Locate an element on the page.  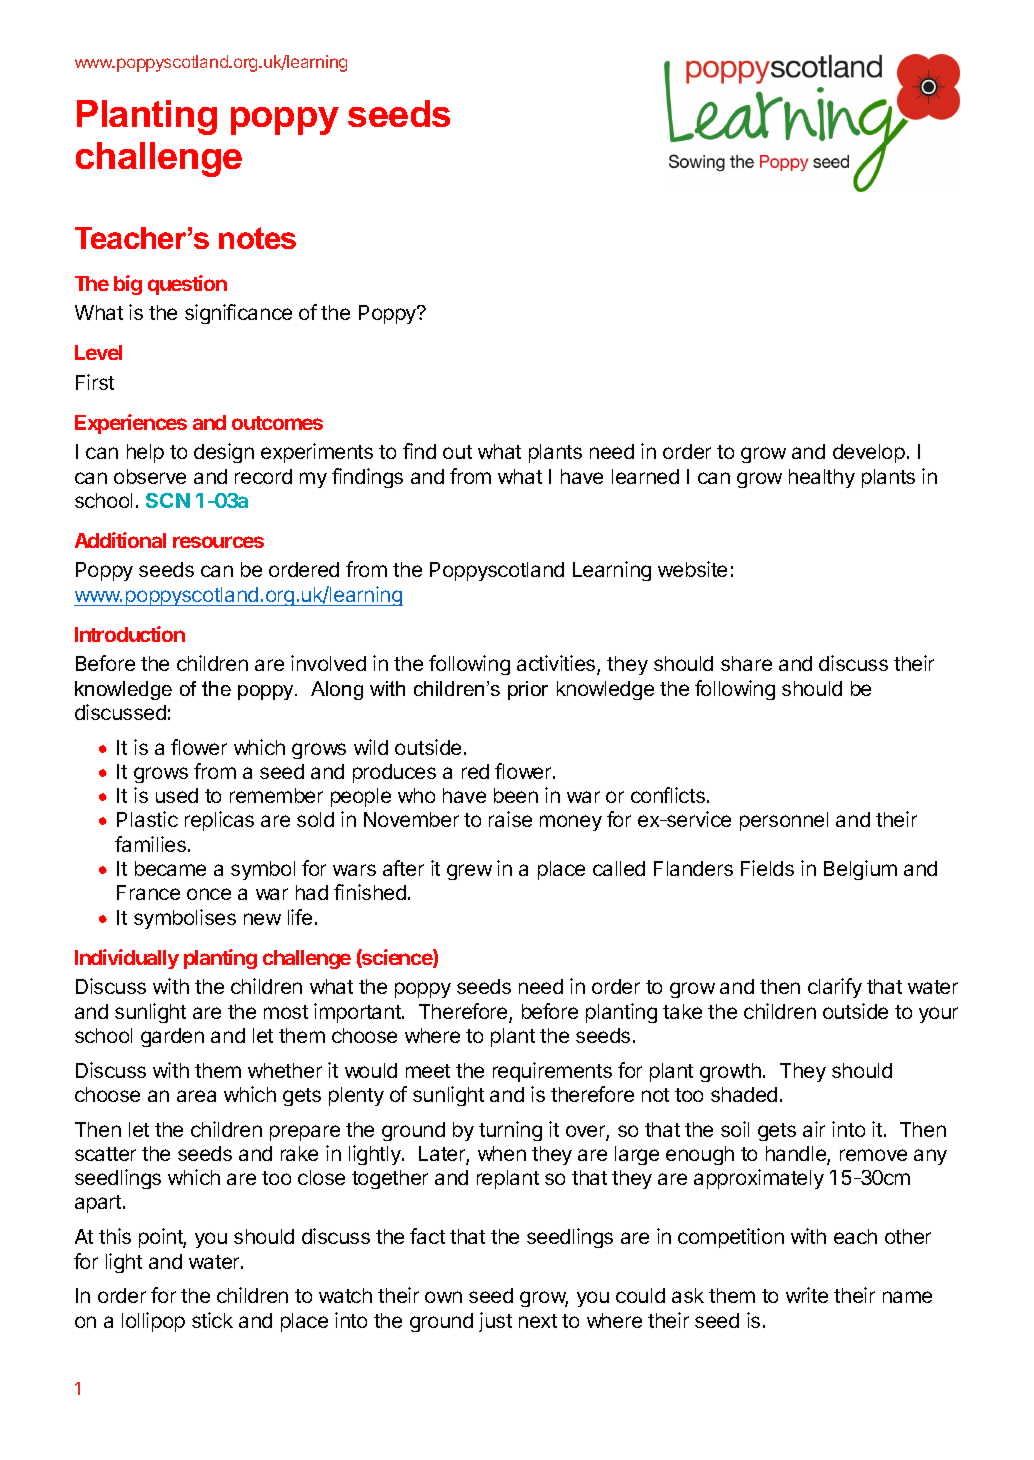
prior is located at coordinates (528, 690).
